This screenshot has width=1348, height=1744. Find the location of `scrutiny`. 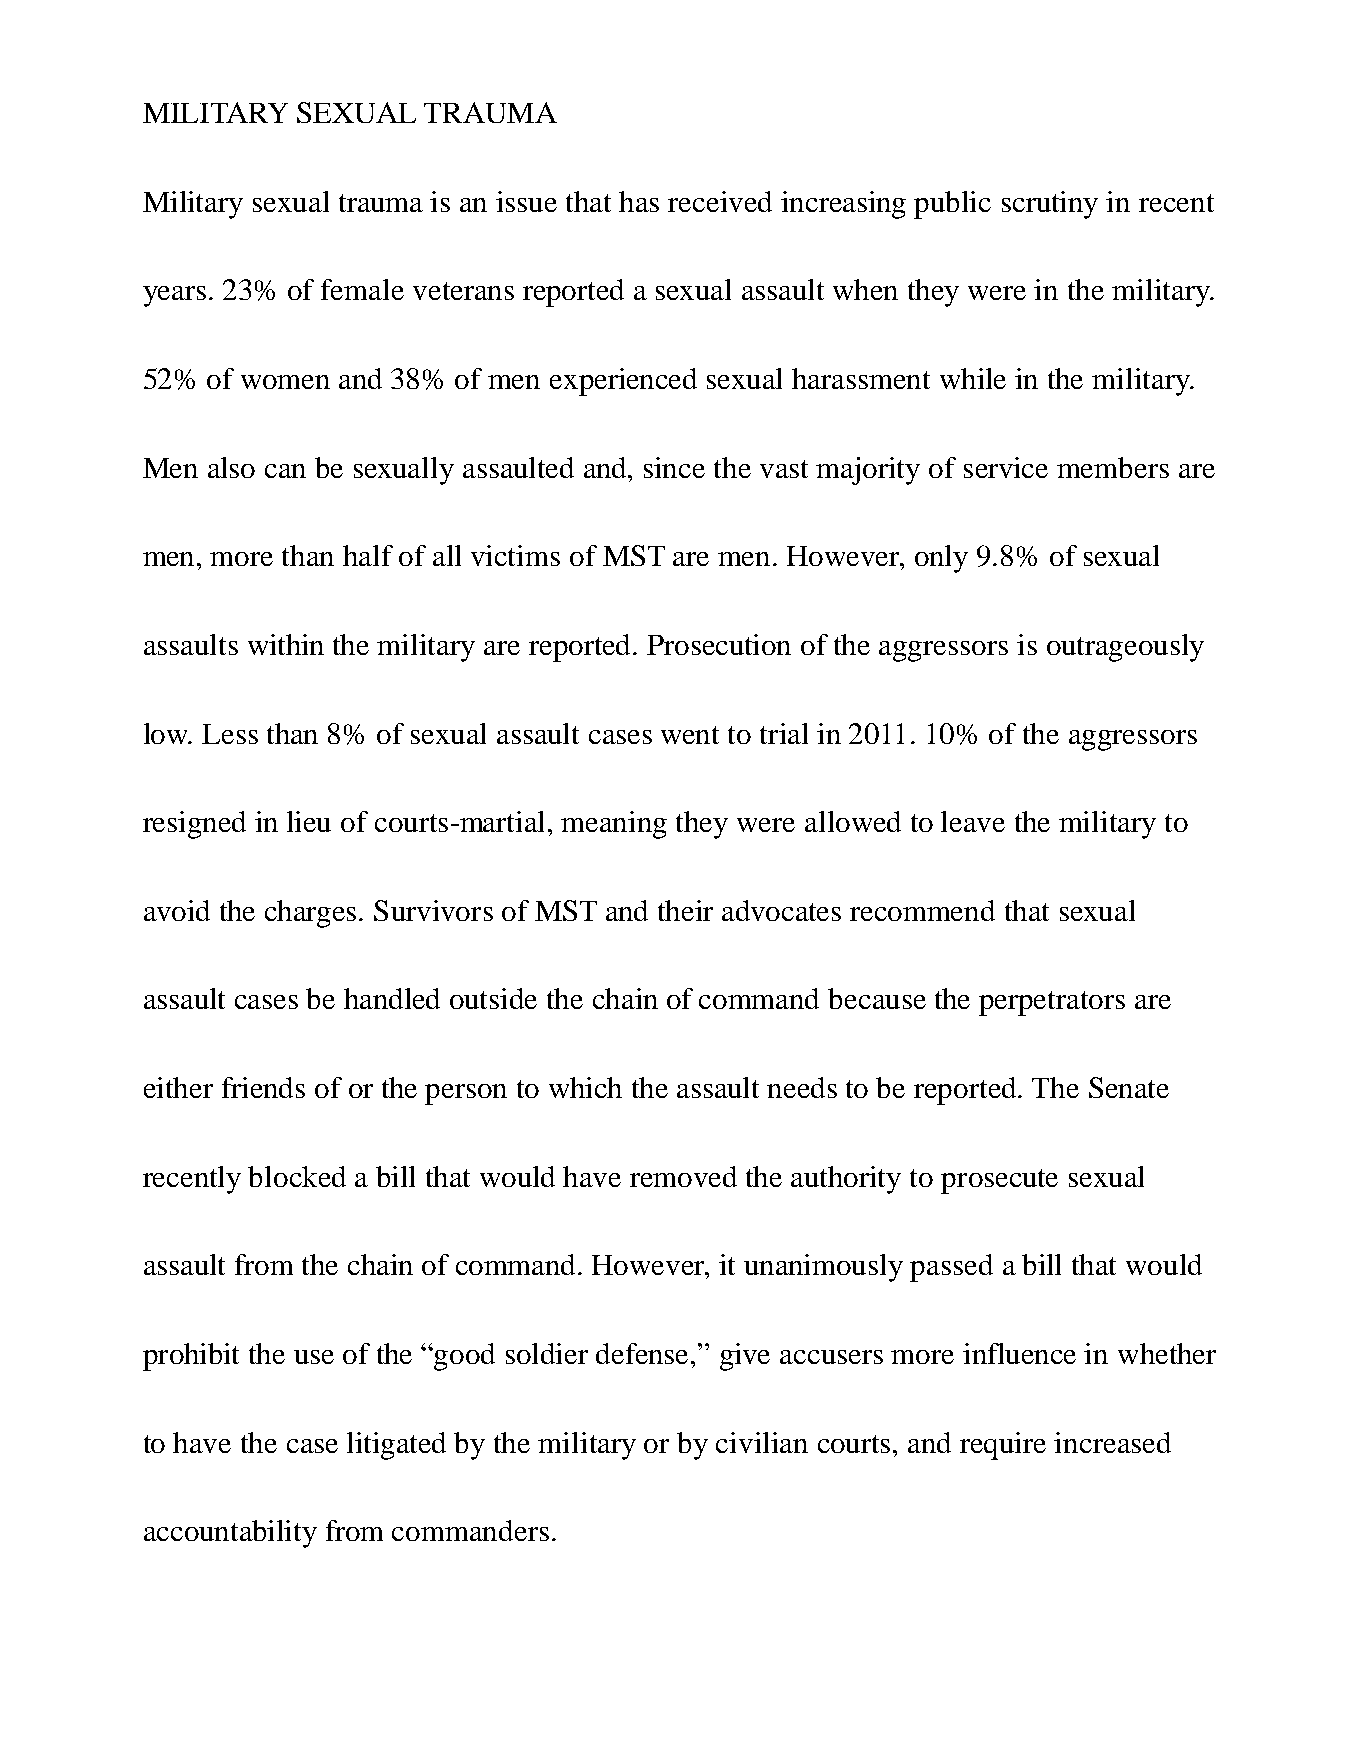

scrutiny is located at coordinates (1050, 205).
